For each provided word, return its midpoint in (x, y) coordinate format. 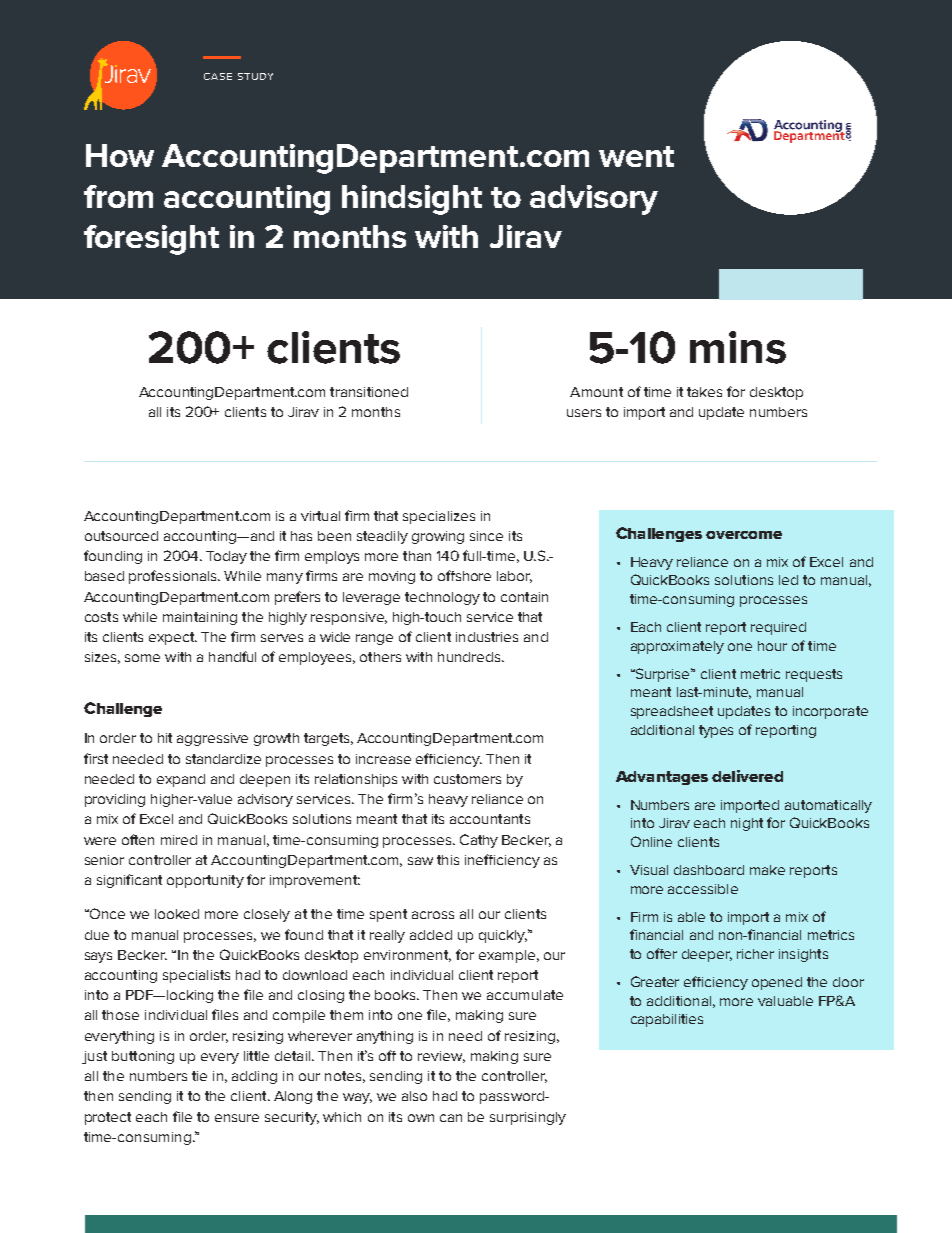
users (584, 413)
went (636, 156)
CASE (218, 76)
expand (181, 780)
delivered (747, 776)
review (441, 1057)
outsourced (121, 536)
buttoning (143, 1057)
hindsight (412, 200)
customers (467, 779)
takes (704, 392)
